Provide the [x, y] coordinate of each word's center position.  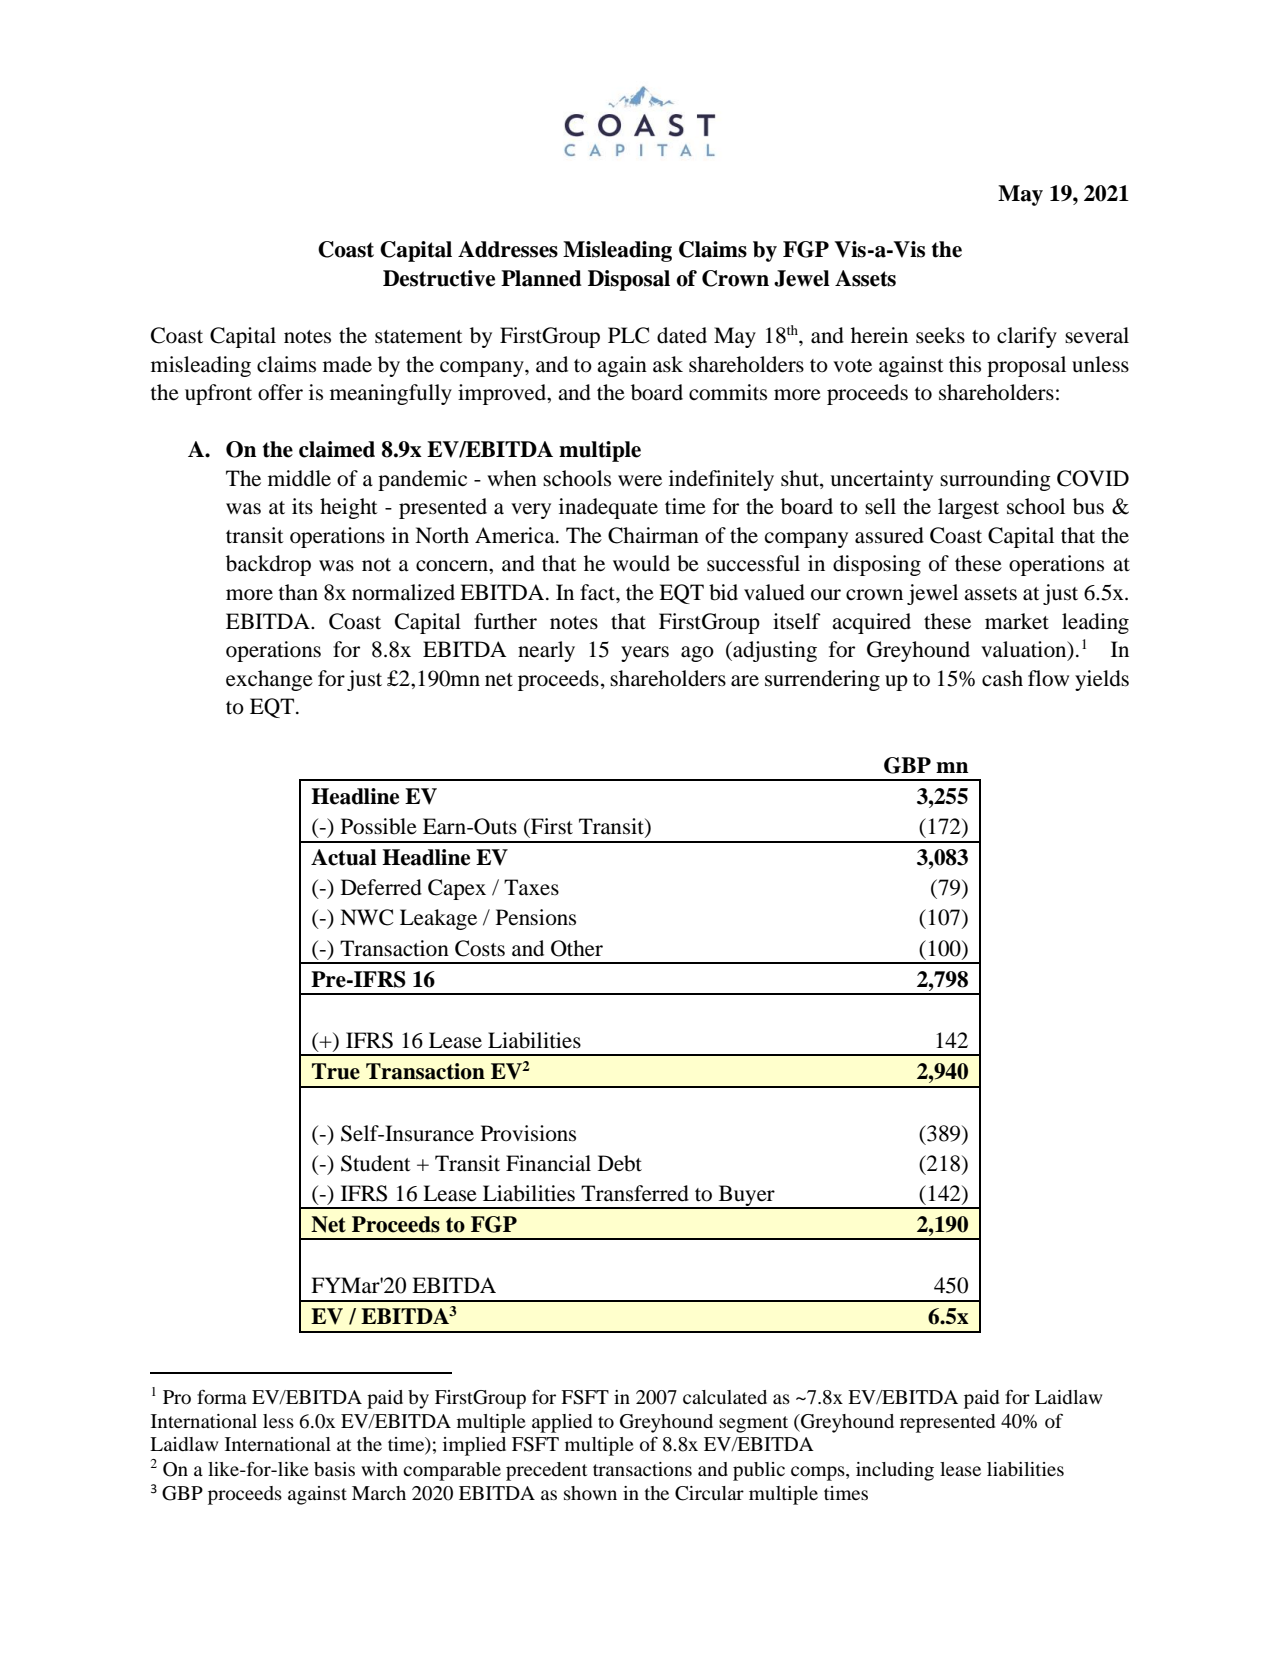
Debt [620, 1163]
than [298, 592]
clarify [1027, 337]
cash [1002, 678]
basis [334, 1469]
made [347, 364]
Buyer [746, 1196]
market [1017, 621]
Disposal [629, 280]
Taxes [531, 887]
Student [376, 1163]
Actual [344, 857]
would [641, 563]
